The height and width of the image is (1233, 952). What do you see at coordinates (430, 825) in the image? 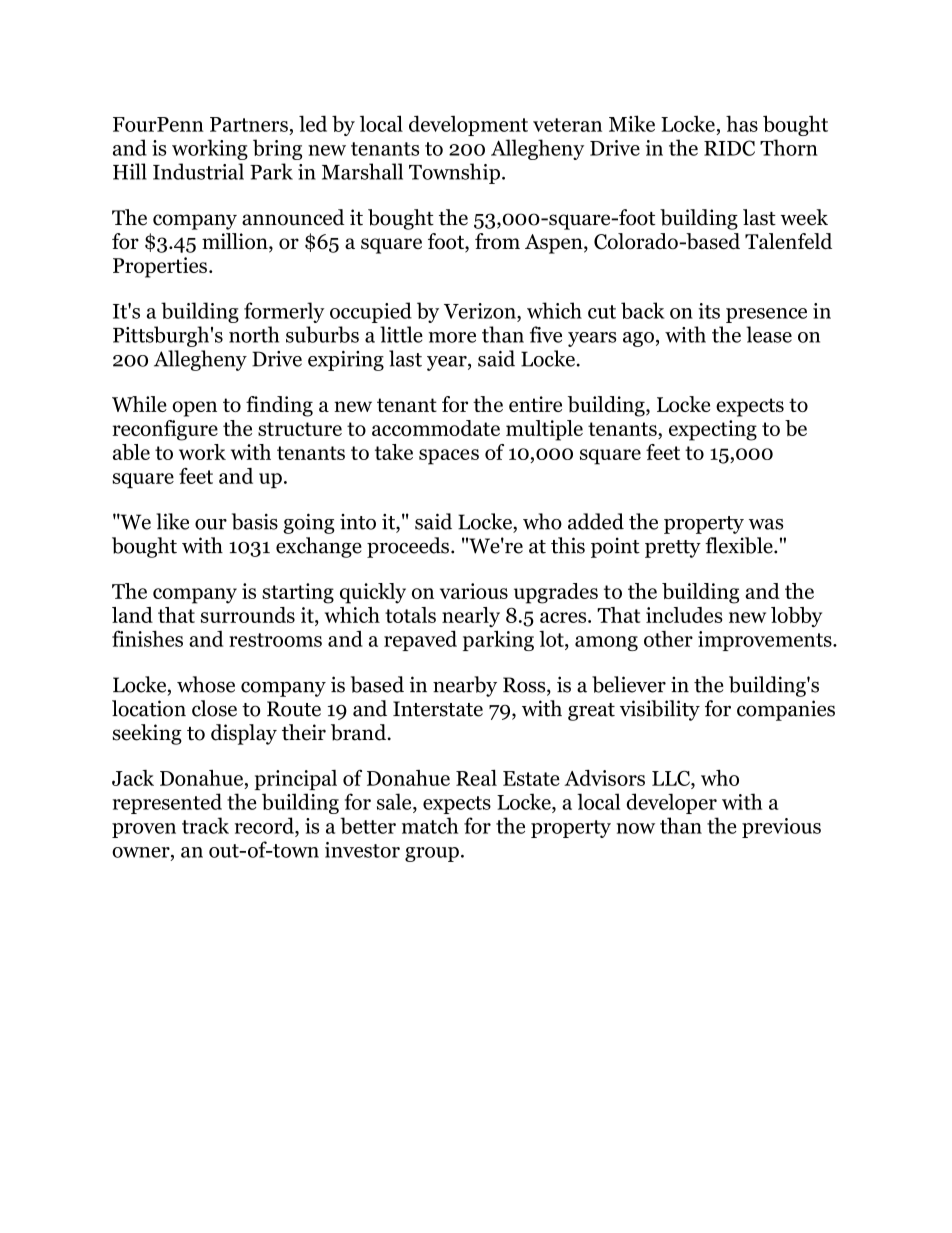
I see `match` at bounding box center [430, 825].
